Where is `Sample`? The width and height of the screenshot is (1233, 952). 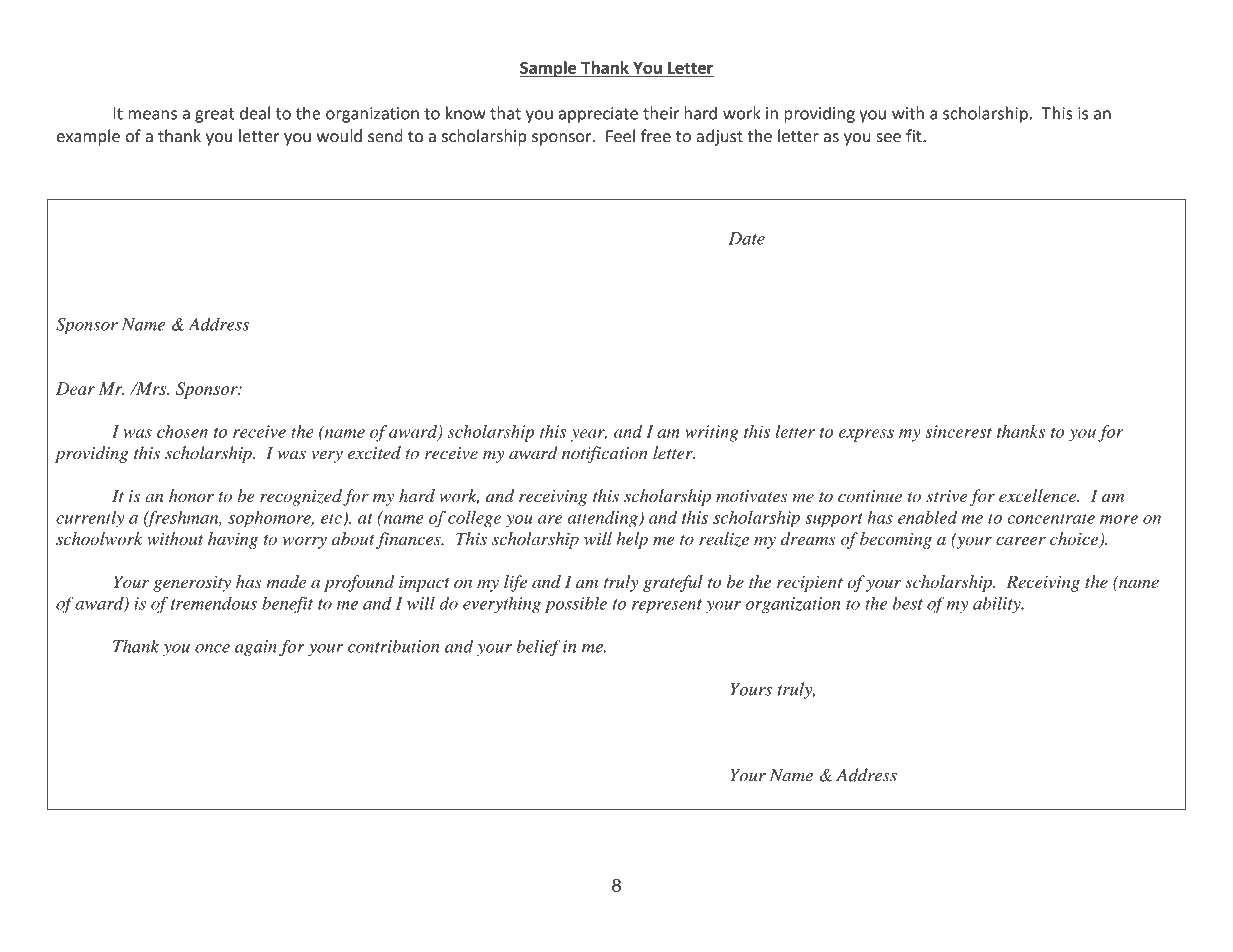 Sample is located at coordinates (549, 69).
